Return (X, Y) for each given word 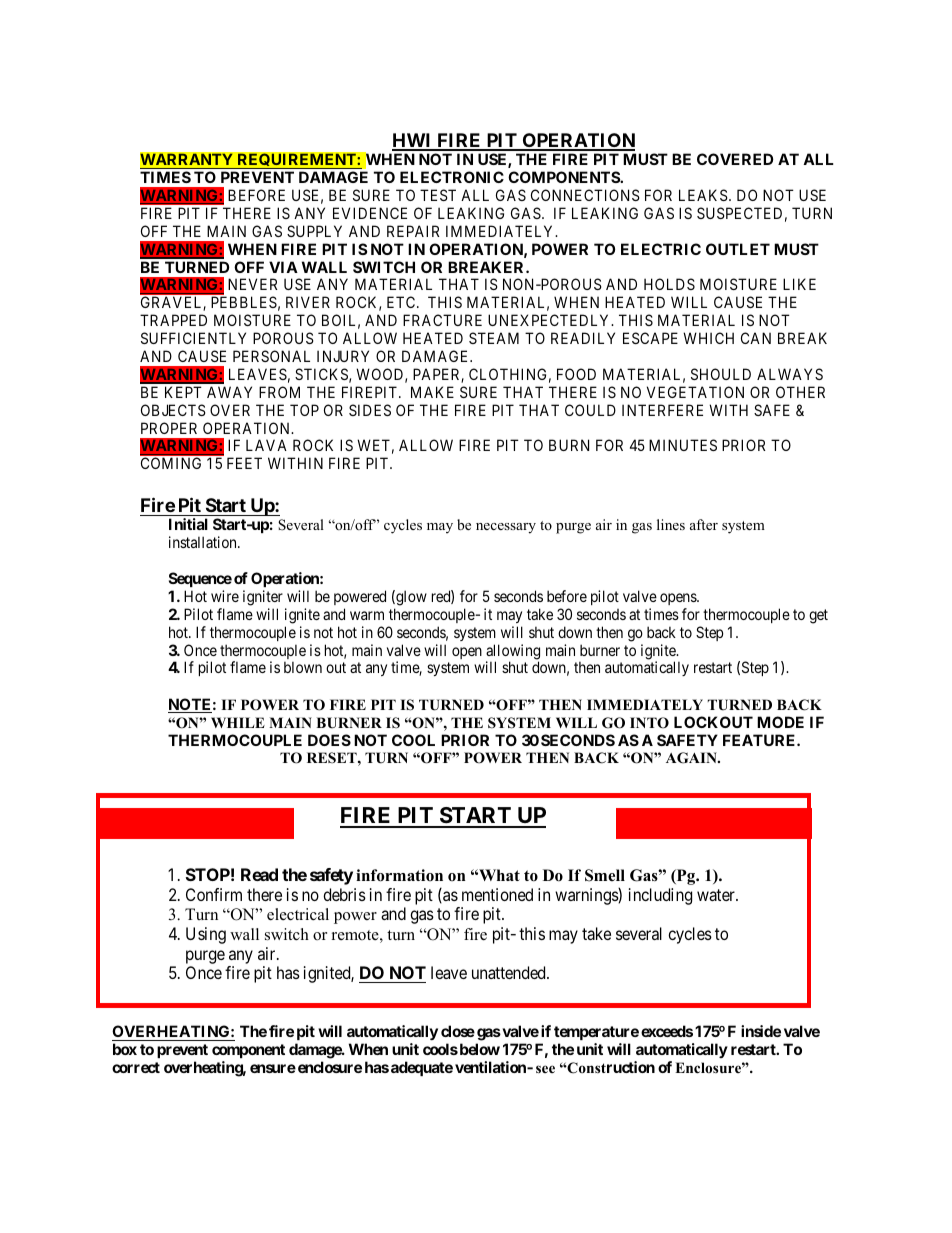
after (704, 524)
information (399, 875)
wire (225, 596)
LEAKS (703, 195)
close (458, 1031)
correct (136, 1067)
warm (367, 615)
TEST (438, 195)
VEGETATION (695, 392)
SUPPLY (314, 231)
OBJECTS (173, 410)
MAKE (432, 392)
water (717, 895)
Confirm (214, 894)
